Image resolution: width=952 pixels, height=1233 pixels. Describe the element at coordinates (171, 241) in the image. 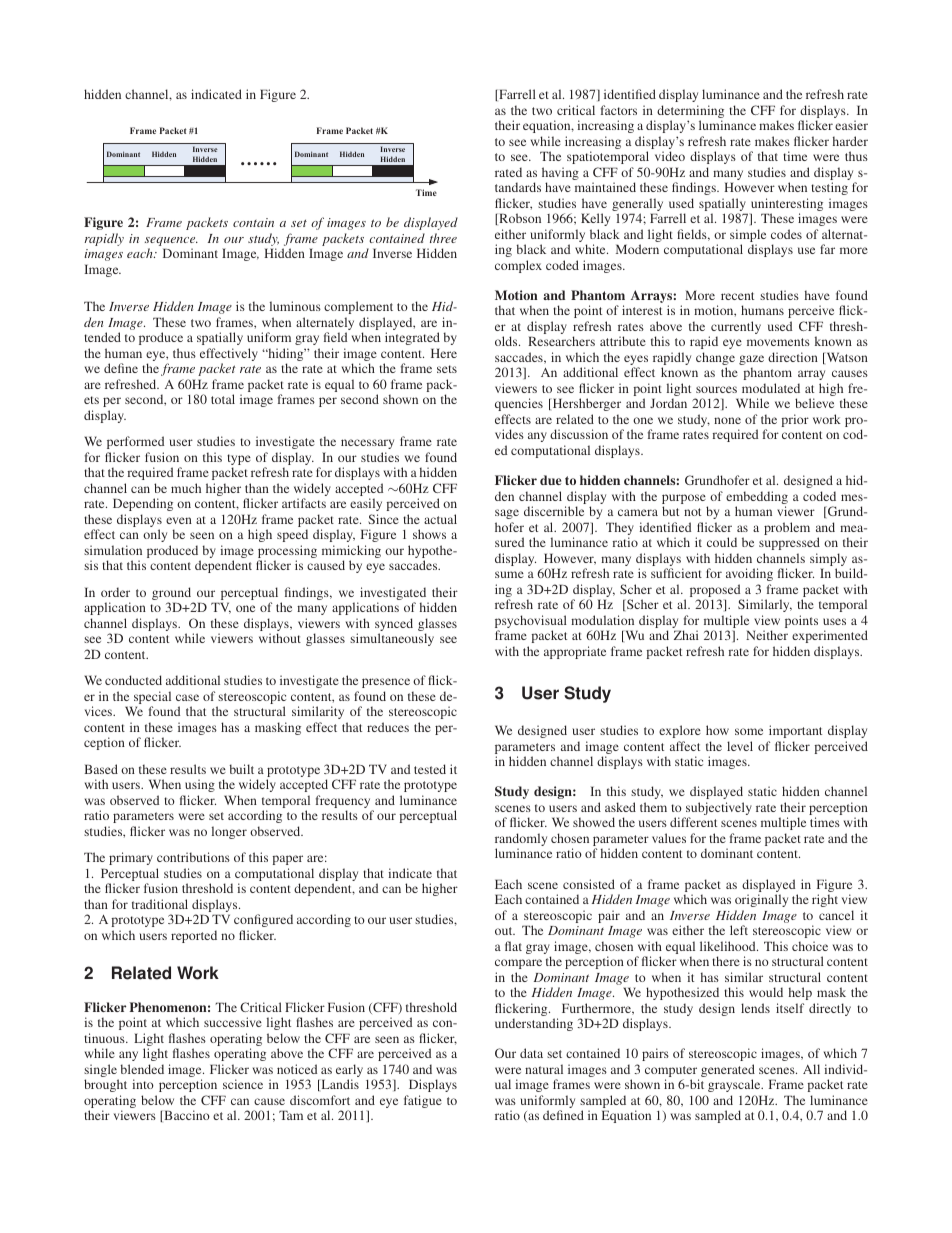

I see `sequence` at that location.
